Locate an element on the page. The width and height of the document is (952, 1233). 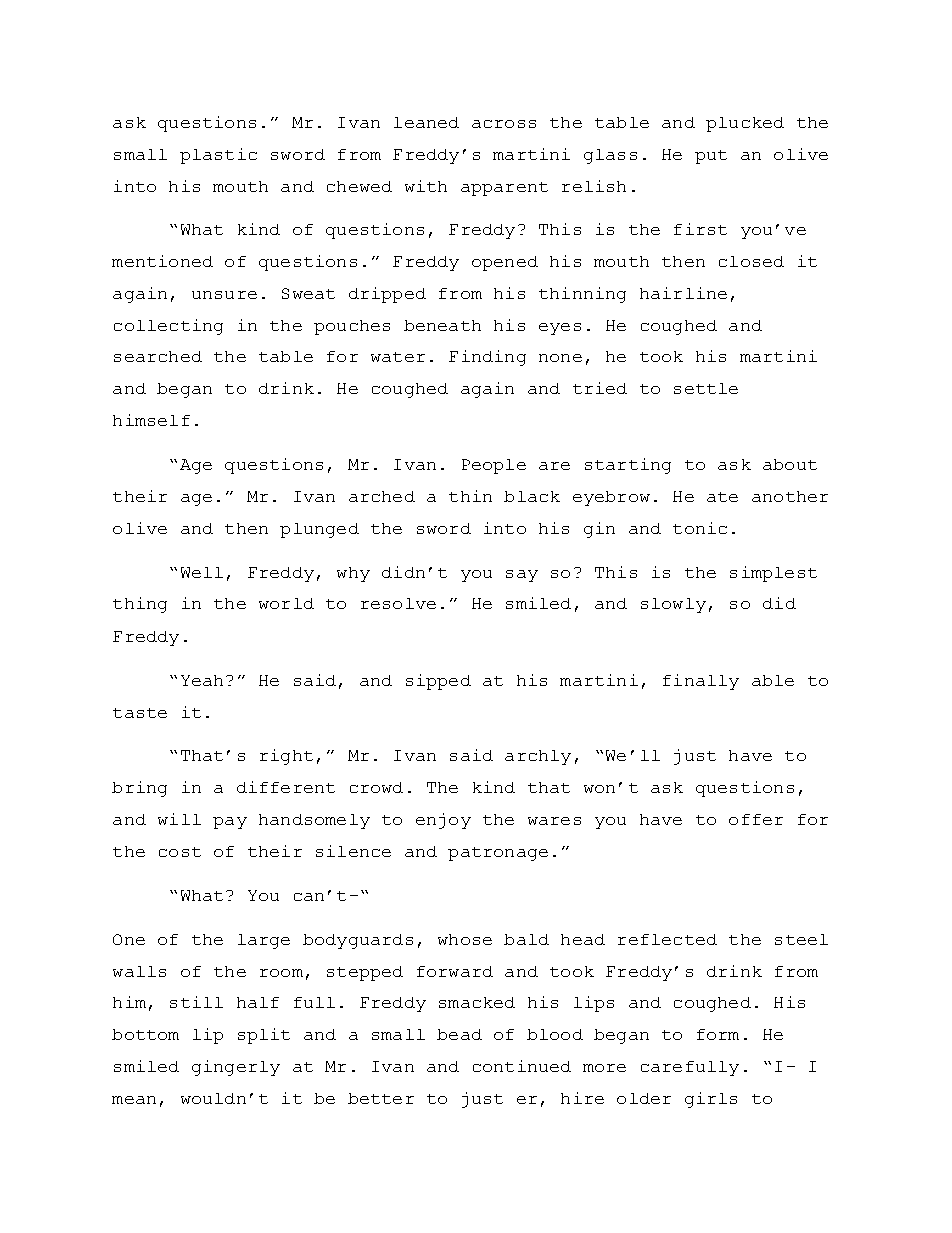
across is located at coordinates (504, 124).
